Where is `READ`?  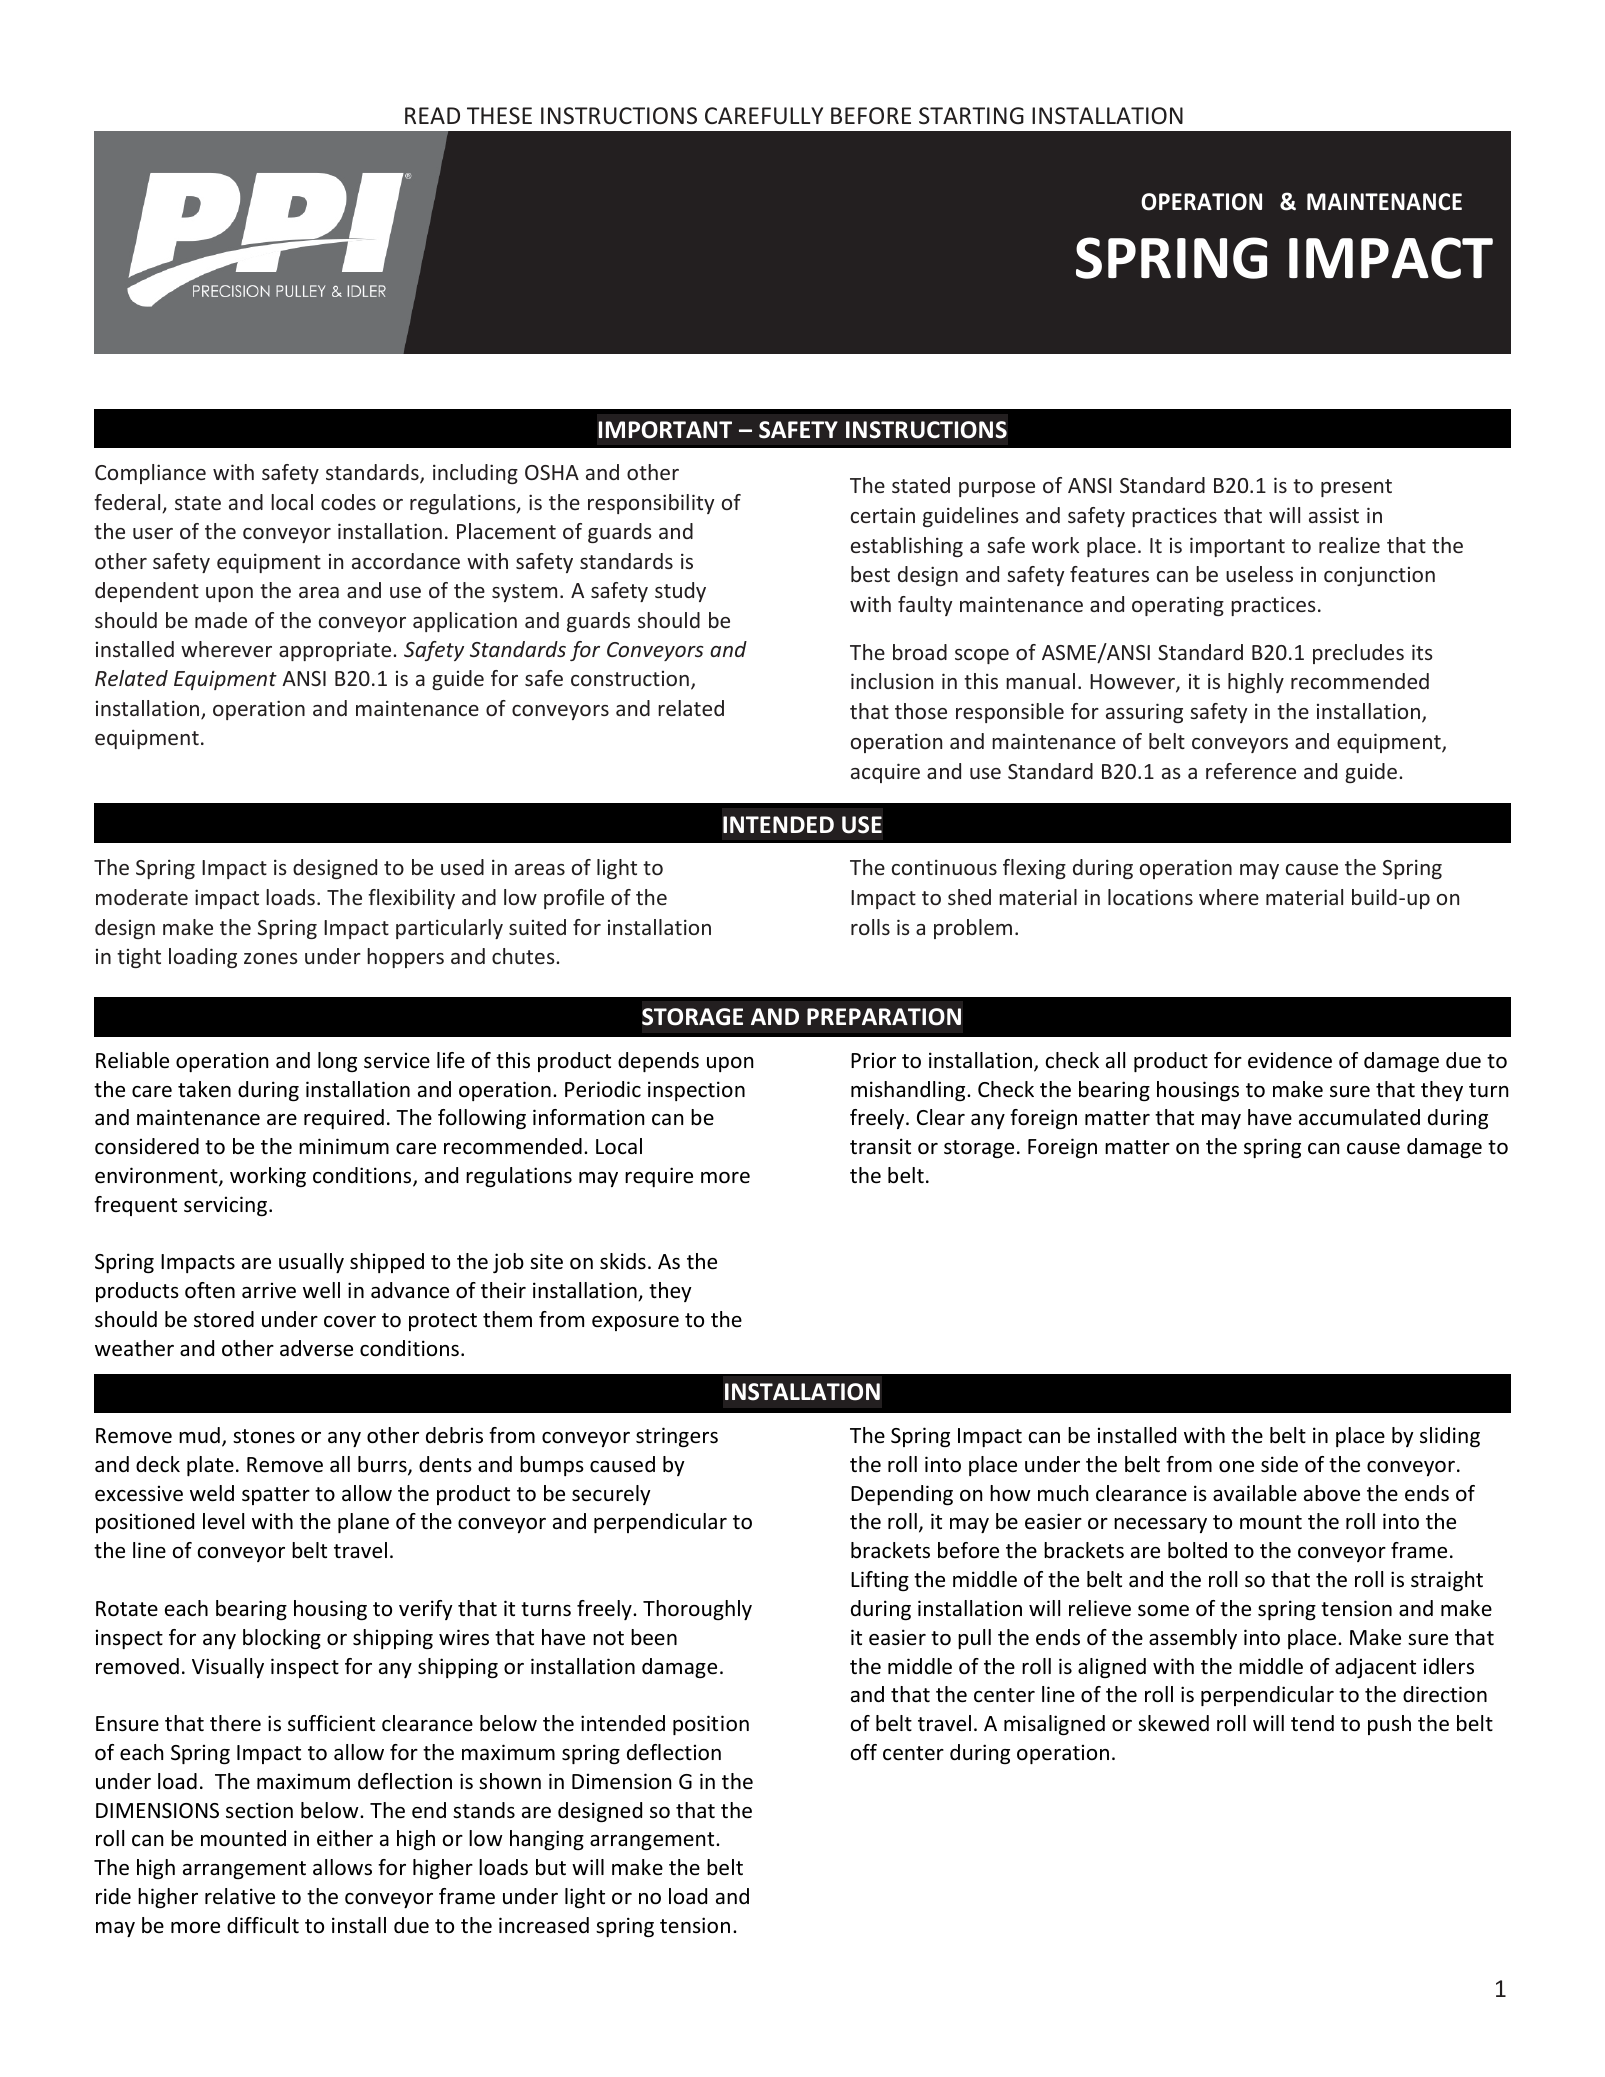 READ is located at coordinates (432, 115).
